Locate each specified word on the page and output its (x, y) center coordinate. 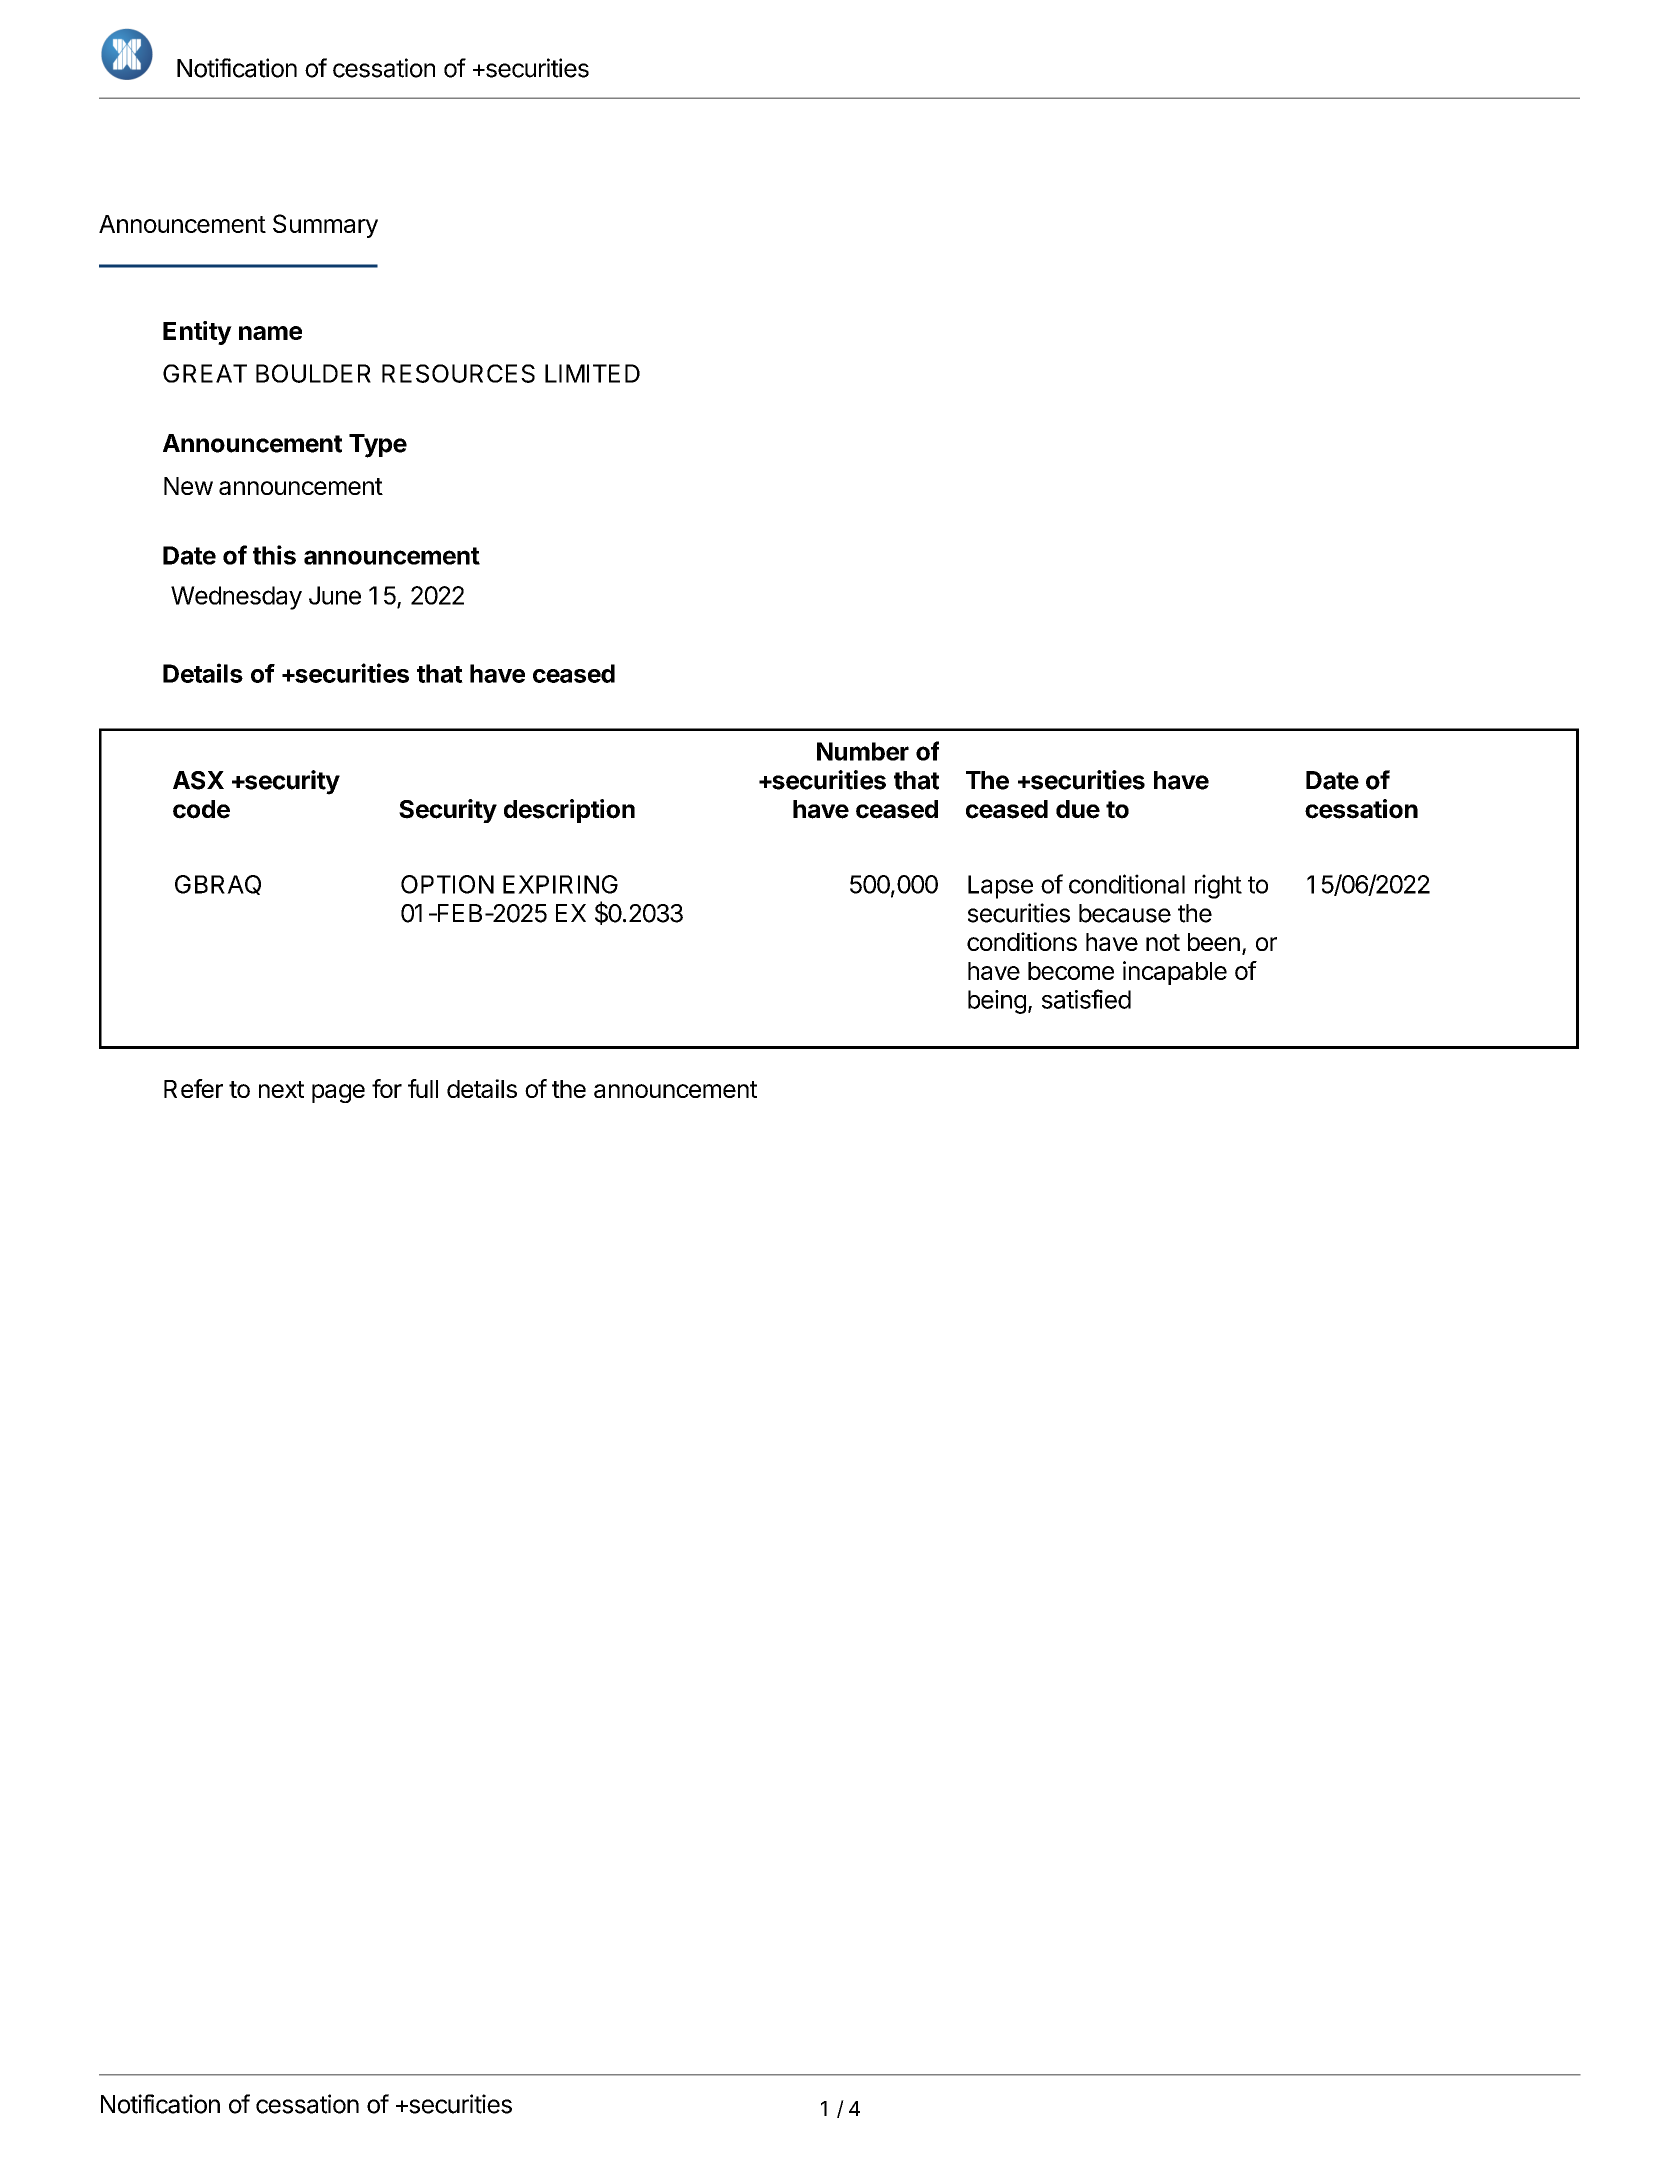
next (281, 1089)
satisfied (1086, 999)
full (423, 1088)
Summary (325, 226)
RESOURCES (458, 373)
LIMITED (592, 373)
